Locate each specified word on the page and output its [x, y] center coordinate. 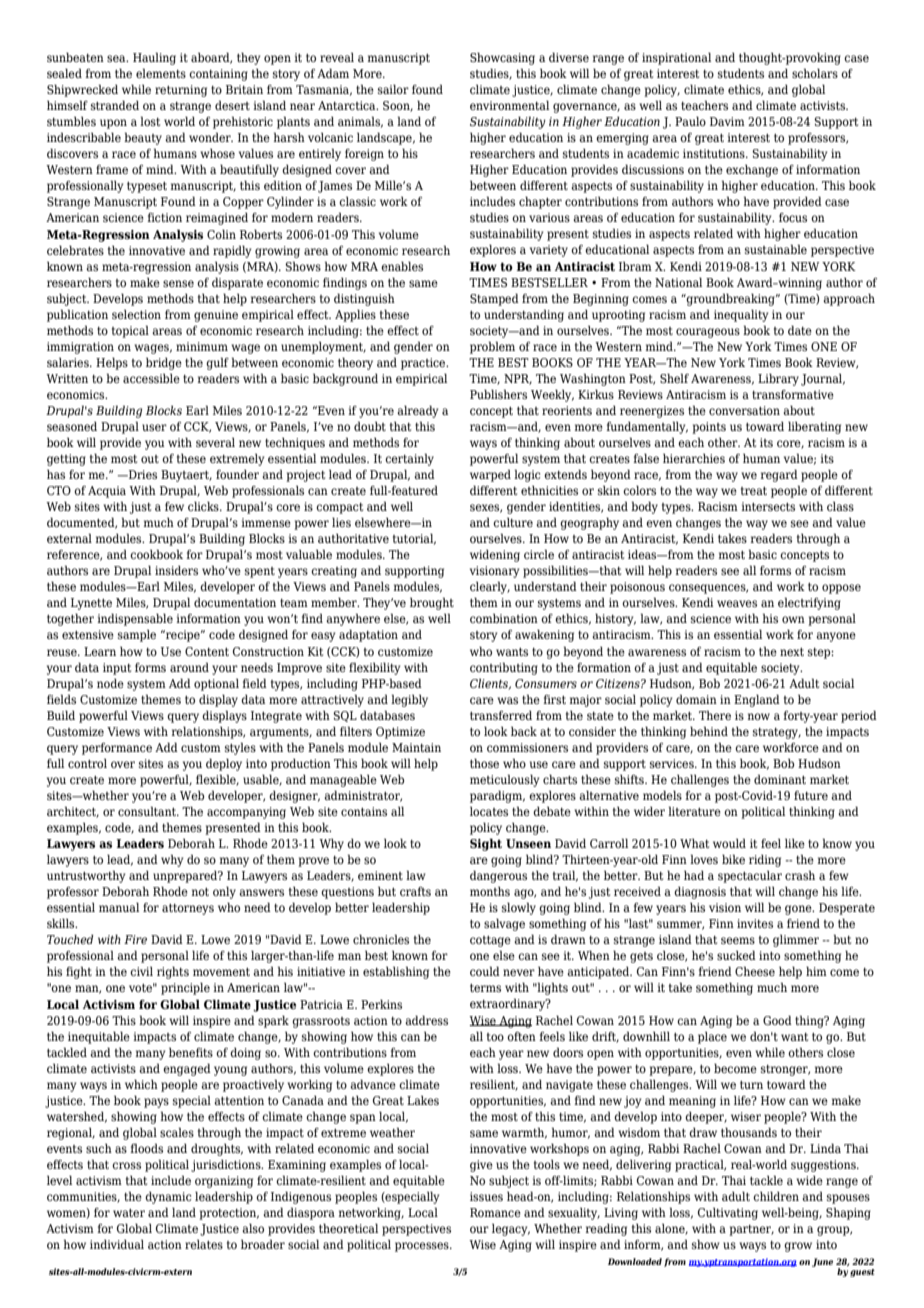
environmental [509, 105]
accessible [151, 378]
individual [117, 1244]
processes [423, 1247]
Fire [135, 939]
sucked [736, 955]
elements [161, 73]
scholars [815, 73]
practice [424, 364]
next [792, 652]
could [485, 971]
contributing [504, 668]
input [117, 669]
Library [778, 379]
